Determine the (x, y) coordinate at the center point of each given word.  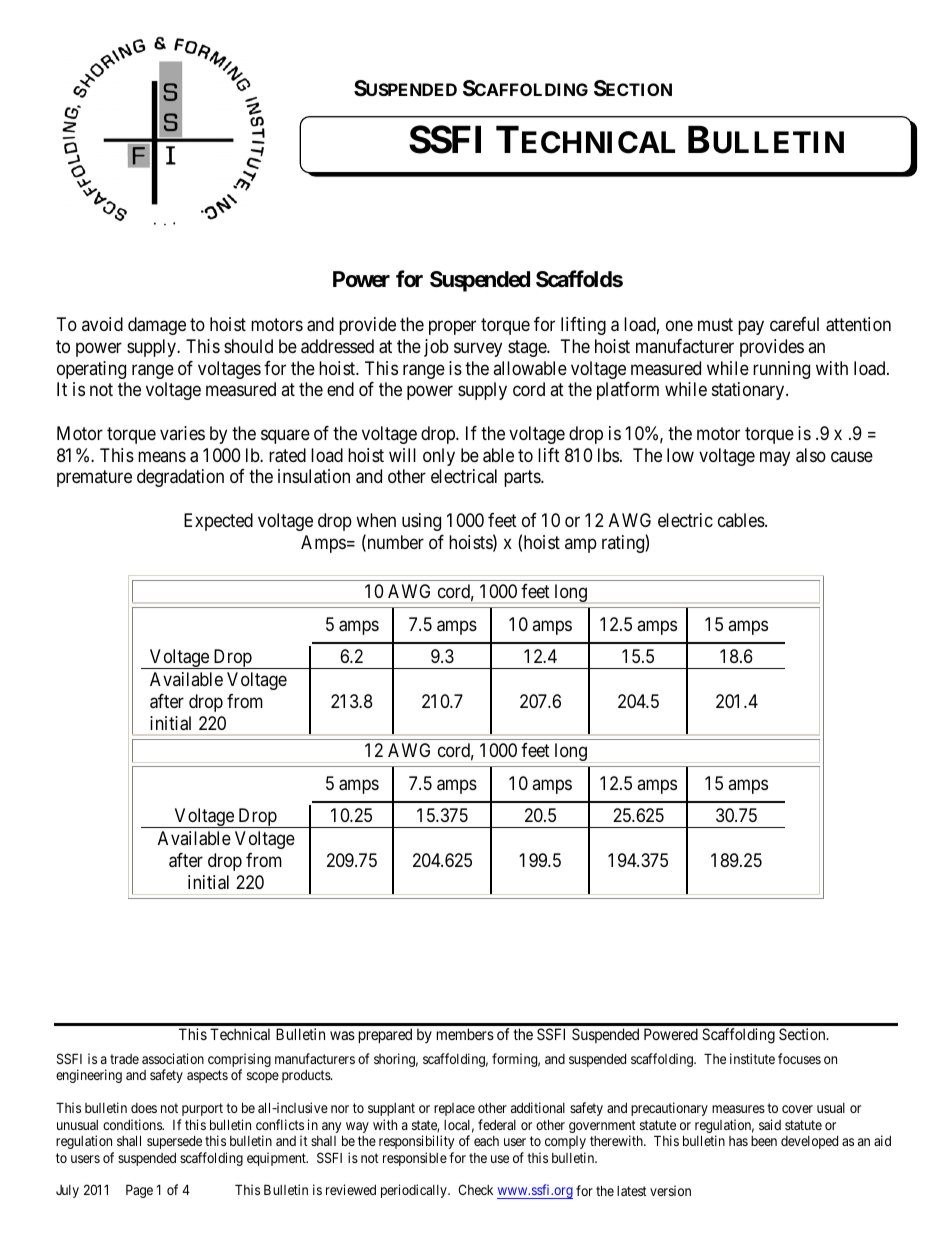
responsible (415, 1159)
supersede (174, 1142)
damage (157, 326)
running (781, 370)
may (775, 458)
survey (478, 349)
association (173, 1058)
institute (752, 1058)
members (465, 1034)
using (421, 522)
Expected (218, 522)
